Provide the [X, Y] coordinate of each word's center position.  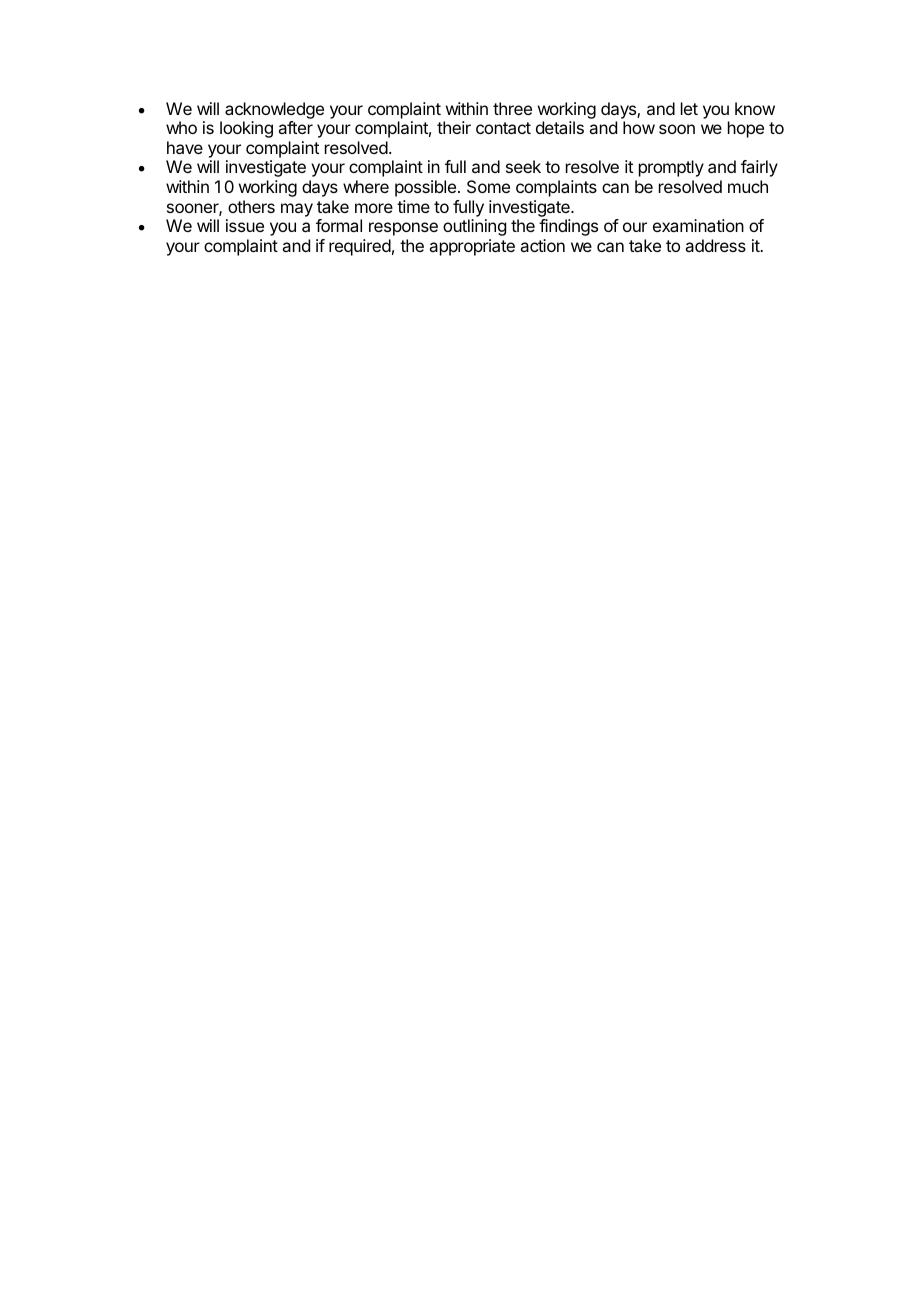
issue [245, 225]
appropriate [472, 247]
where [366, 186]
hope [746, 129]
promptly [671, 168]
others [251, 206]
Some [488, 186]
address [715, 245]
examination [698, 225]
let [689, 108]
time [413, 206]
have [185, 147]
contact [503, 128]
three [512, 108]
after [295, 127]
